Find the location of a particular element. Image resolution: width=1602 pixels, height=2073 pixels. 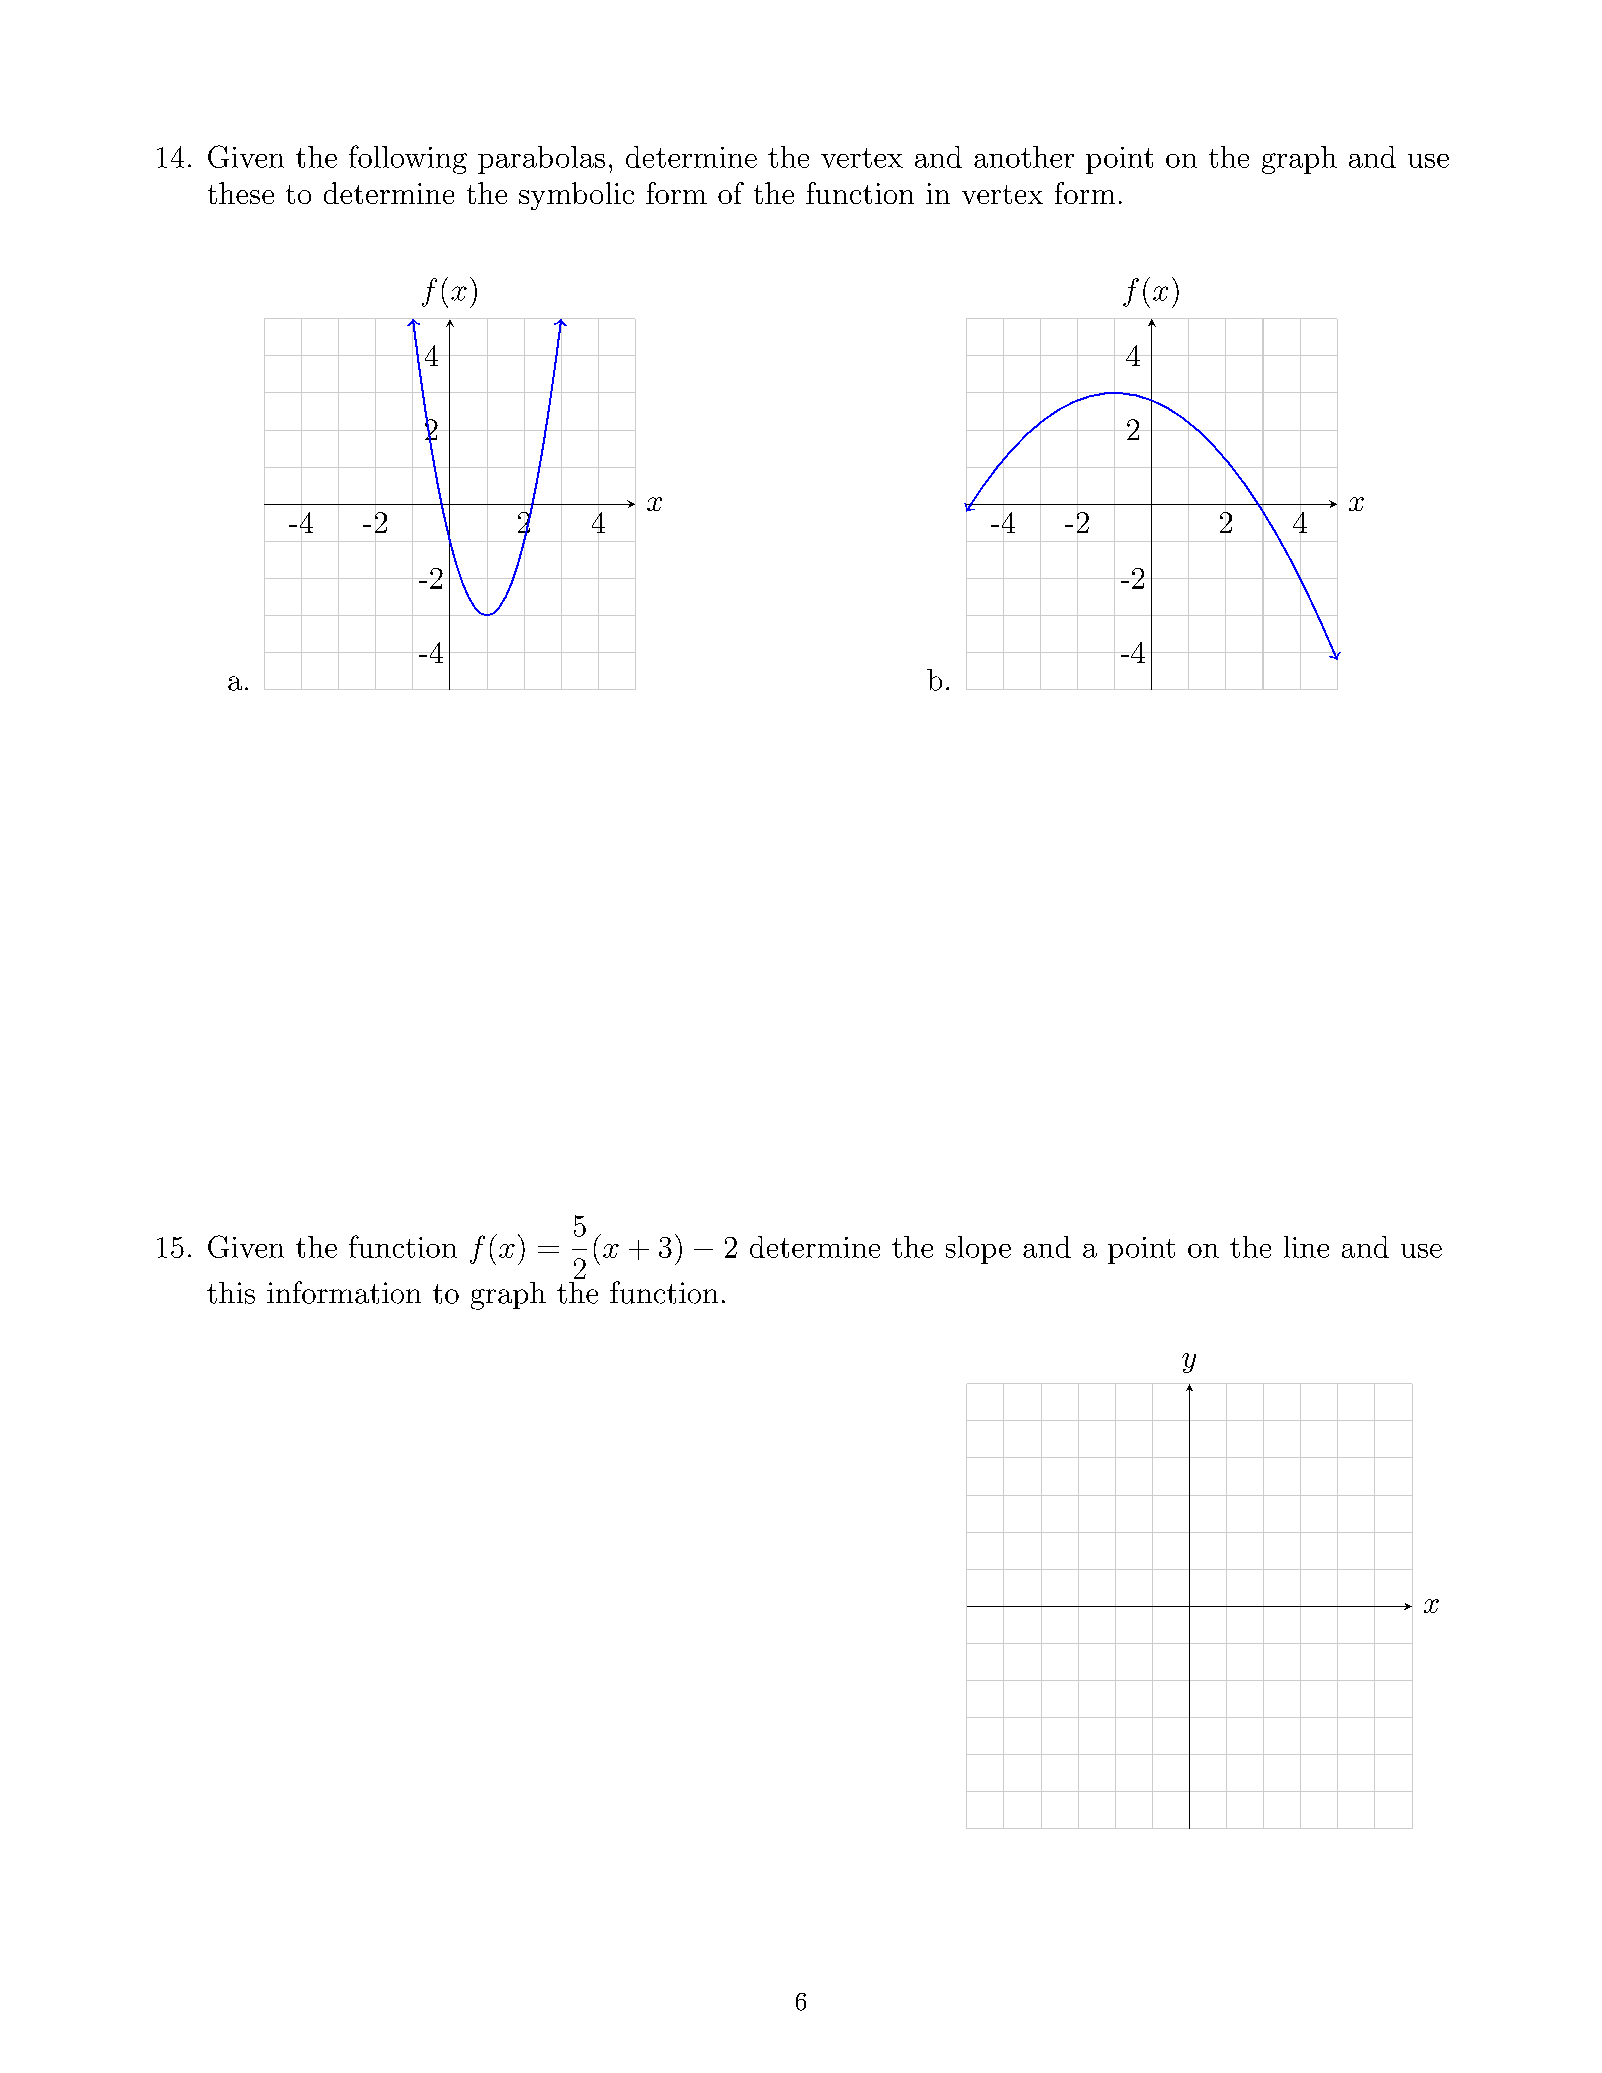

this is located at coordinates (231, 1293).
